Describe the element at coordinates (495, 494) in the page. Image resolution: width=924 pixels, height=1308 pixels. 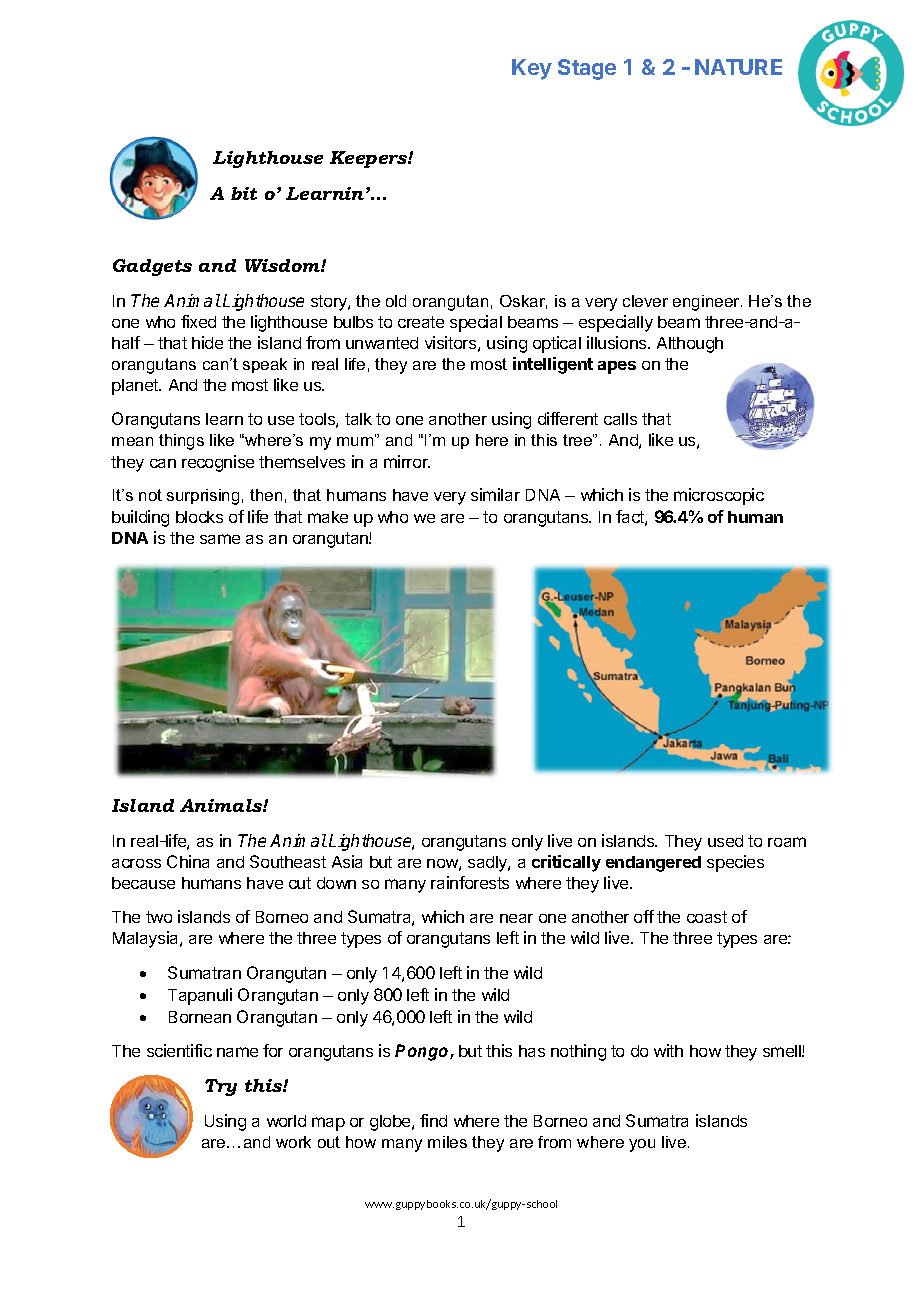
I see `similar` at that location.
